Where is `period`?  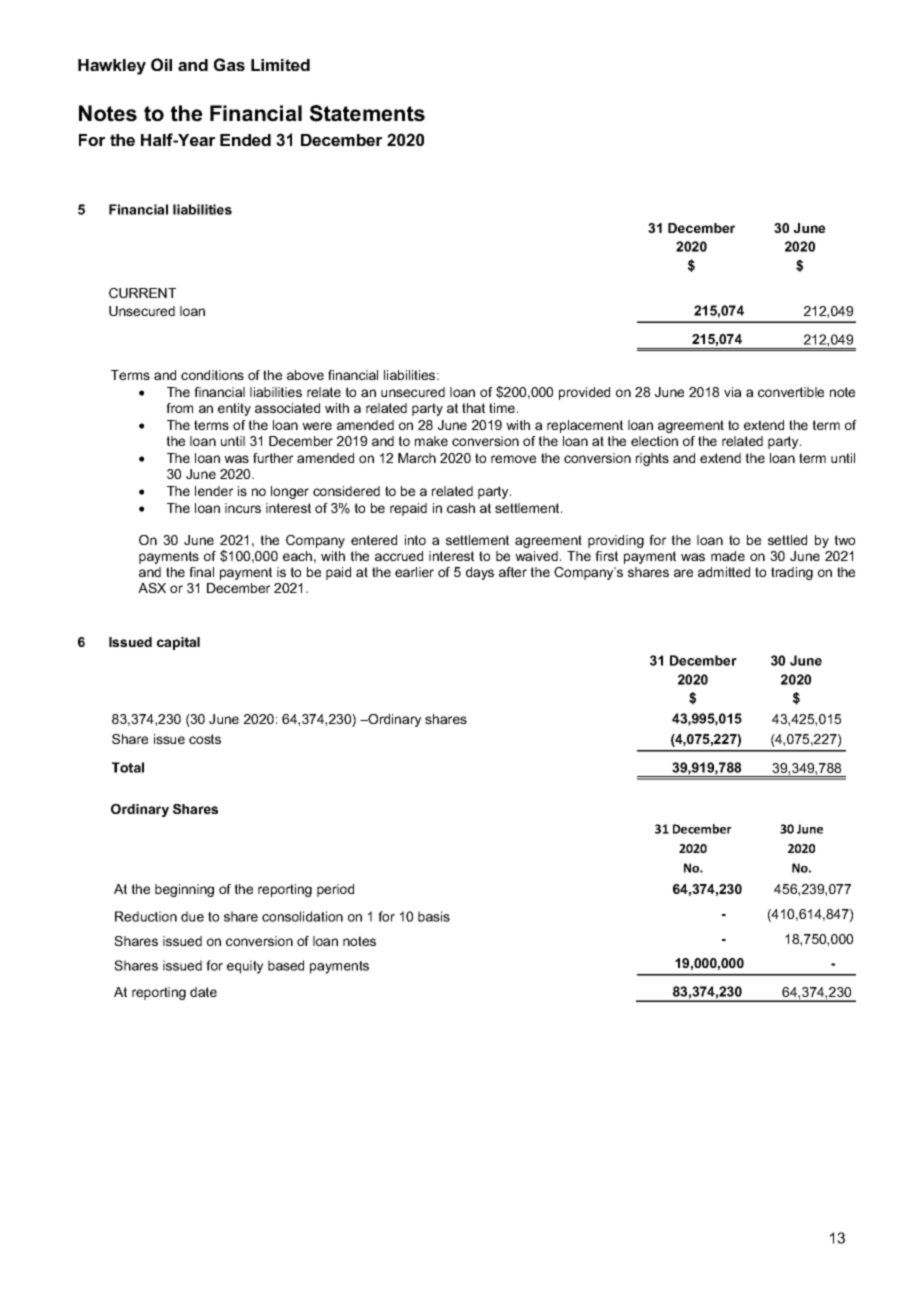
period is located at coordinates (335, 890).
